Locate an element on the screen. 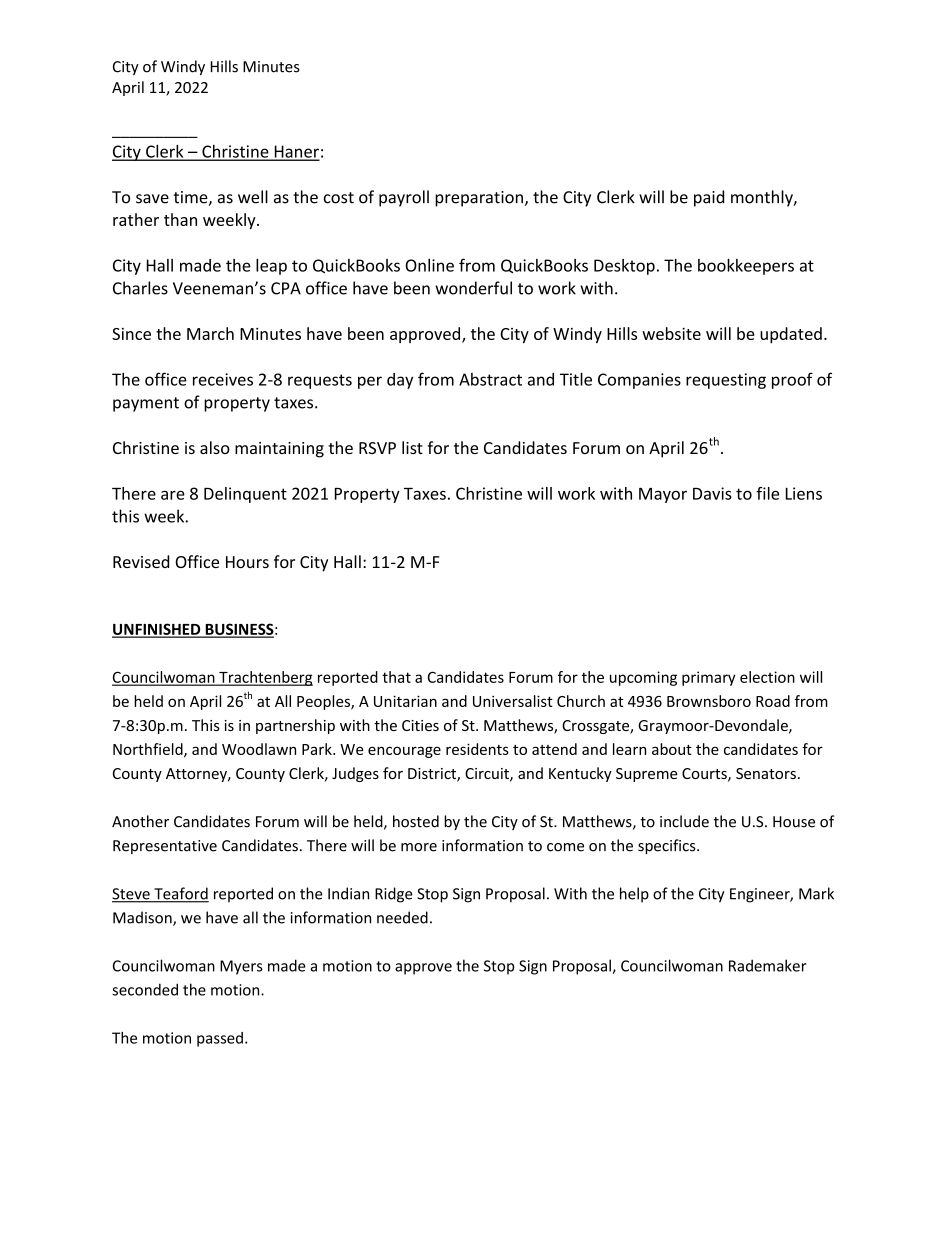  Northfield is located at coordinates (149, 750).
